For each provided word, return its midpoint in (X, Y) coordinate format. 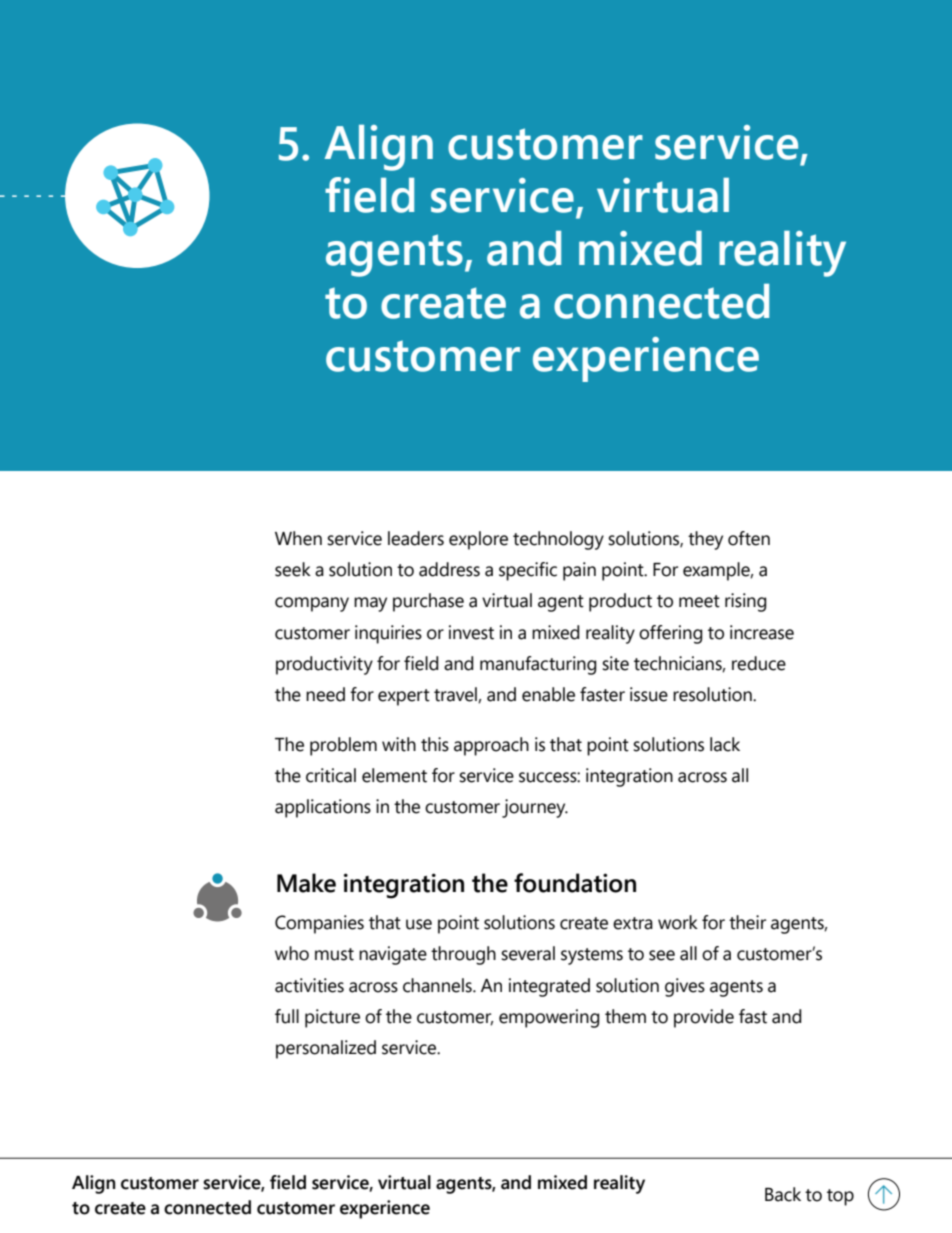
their (747, 922)
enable (548, 694)
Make (306, 883)
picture (332, 1018)
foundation (575, 883)
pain (579, 571)
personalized (326, 1049)
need (325, 694)
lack (725, 744)
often (749, 538)
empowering (549, 1018)
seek (293, 569)
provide (704, 1018)
